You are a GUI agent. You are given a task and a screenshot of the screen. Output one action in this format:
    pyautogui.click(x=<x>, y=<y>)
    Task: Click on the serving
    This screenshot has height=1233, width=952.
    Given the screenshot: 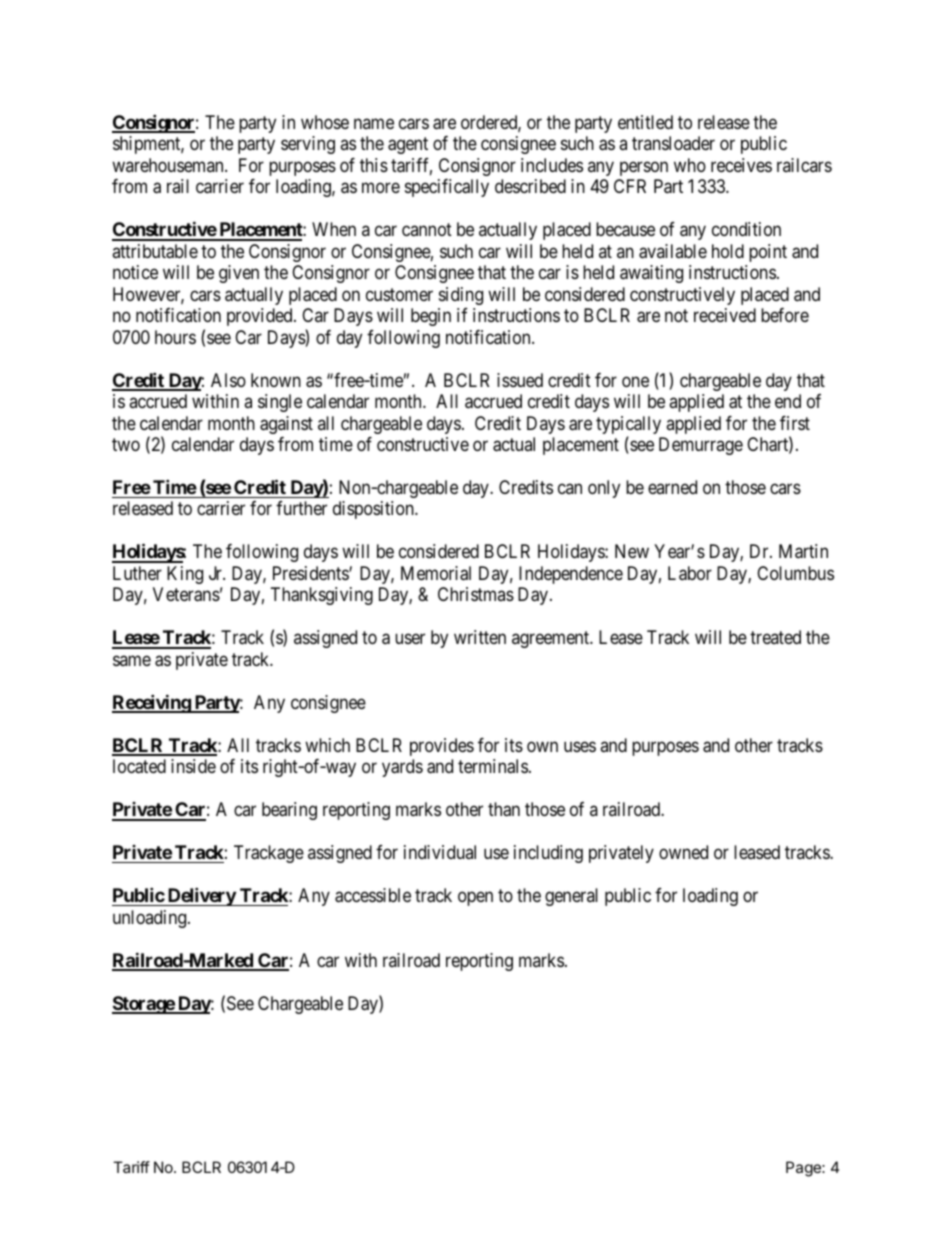 What is the action you would take?
    pyautogui.click(x=308, y=145)
